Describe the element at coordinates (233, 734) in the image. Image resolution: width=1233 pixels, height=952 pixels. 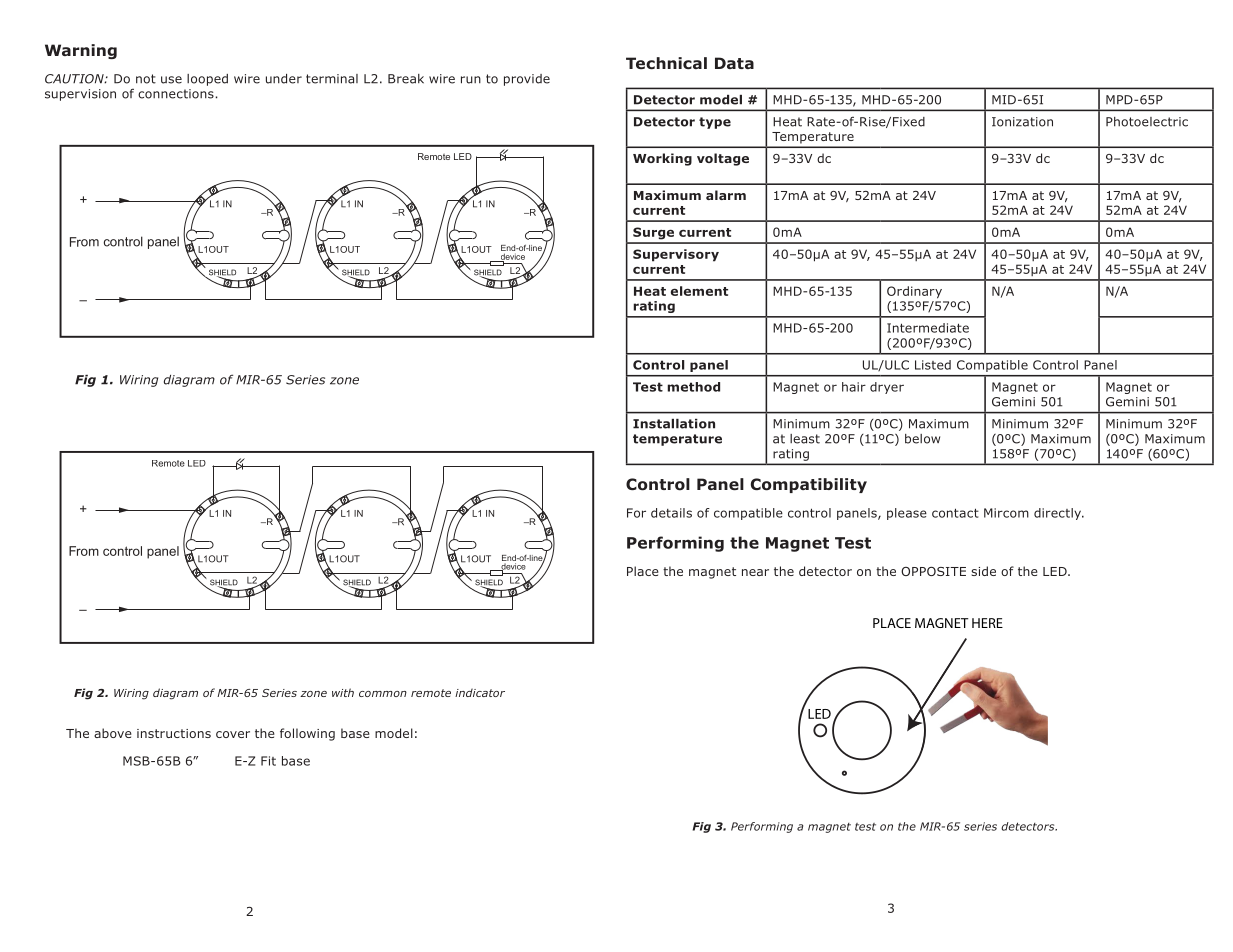
I see `cover` at that location.
